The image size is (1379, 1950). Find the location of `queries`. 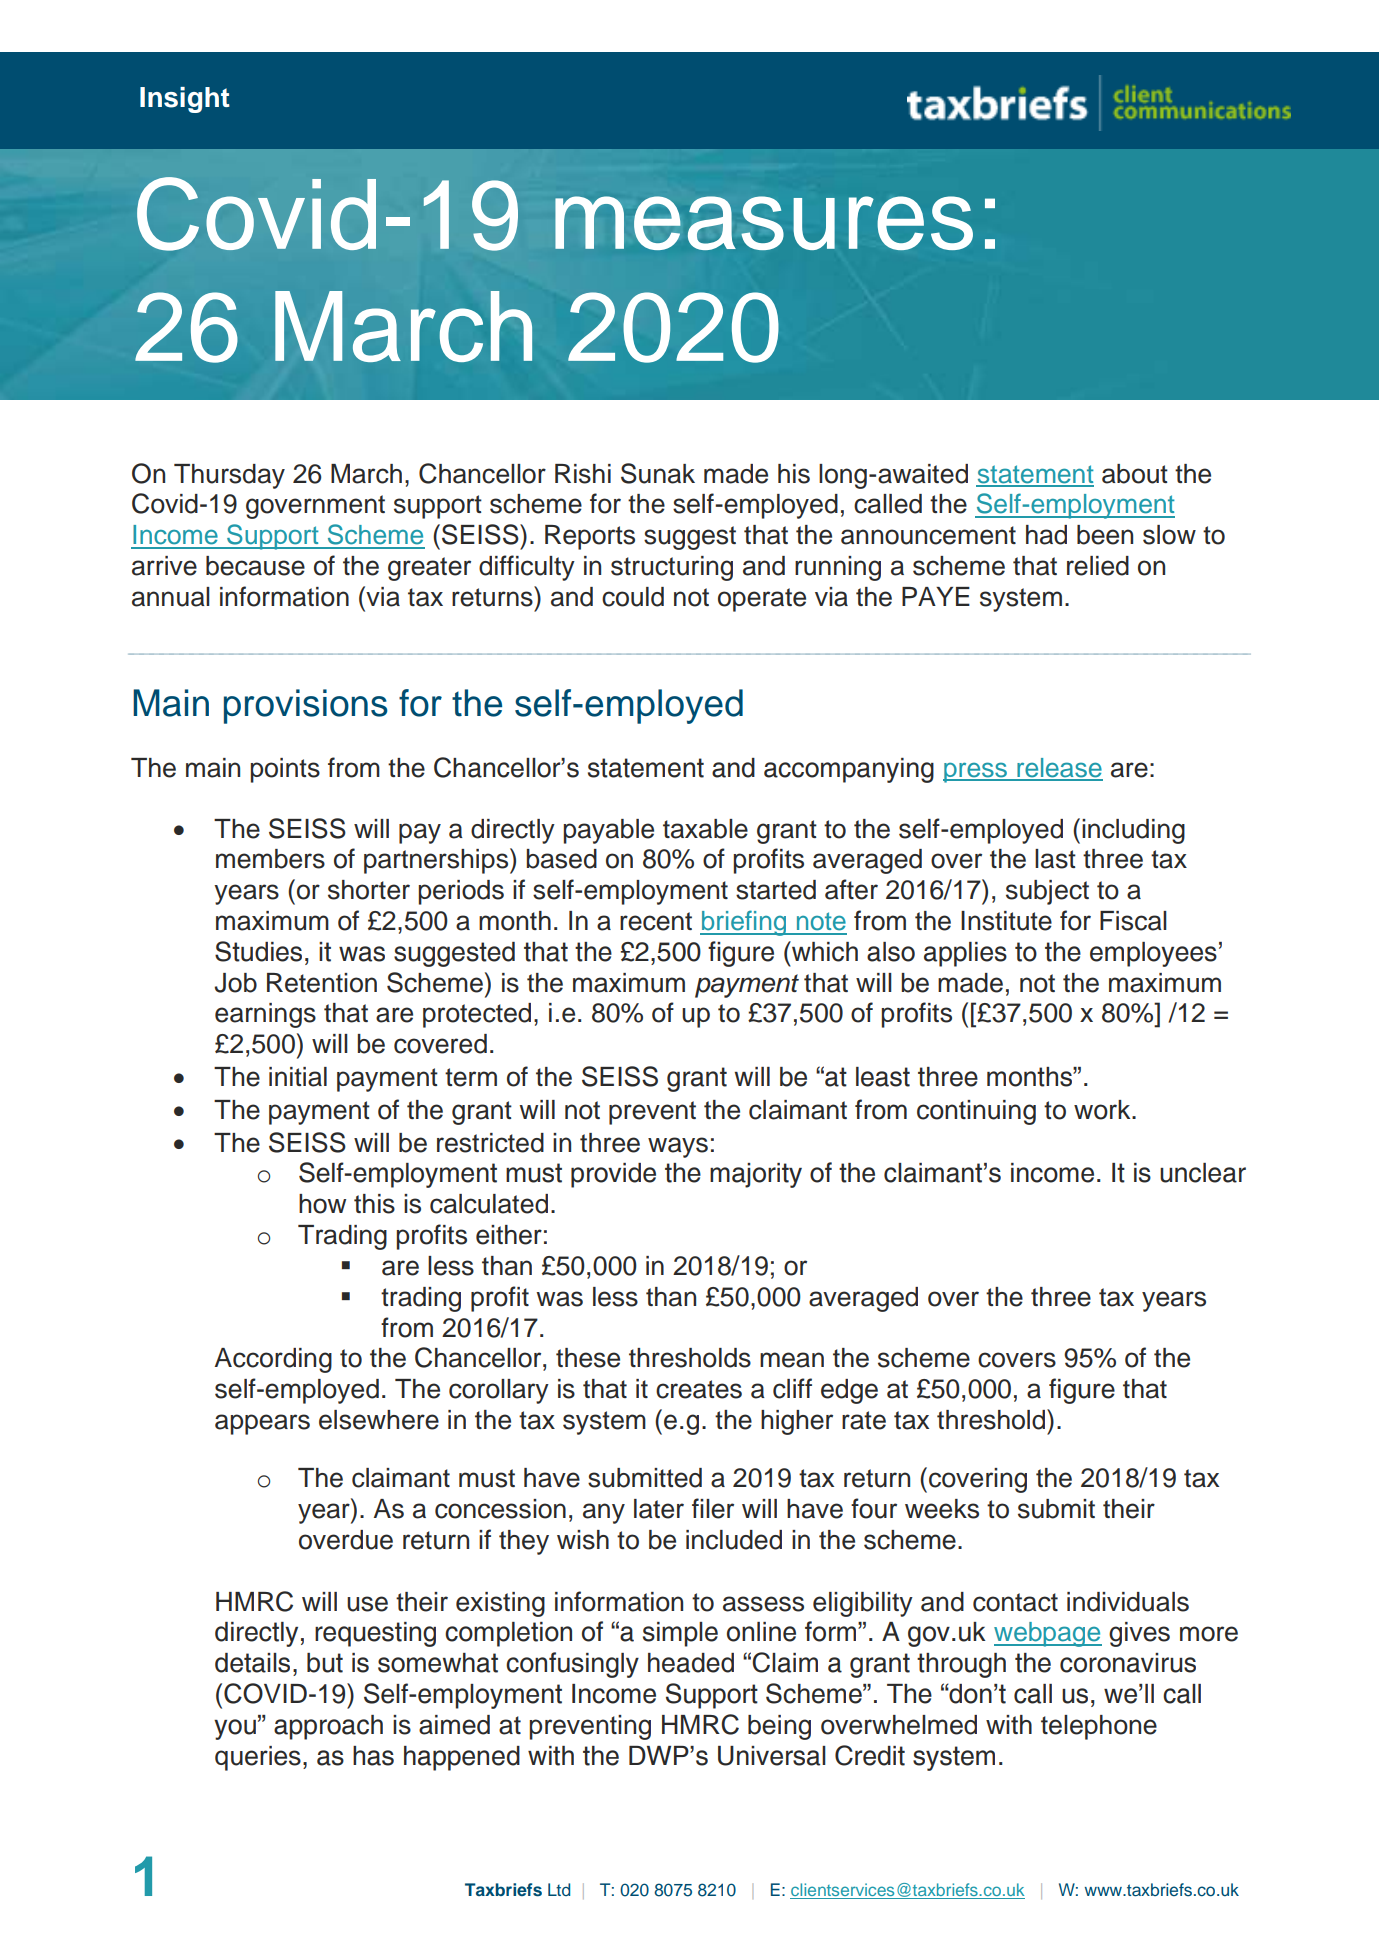

queries is located at coordinates (258, 1758).
